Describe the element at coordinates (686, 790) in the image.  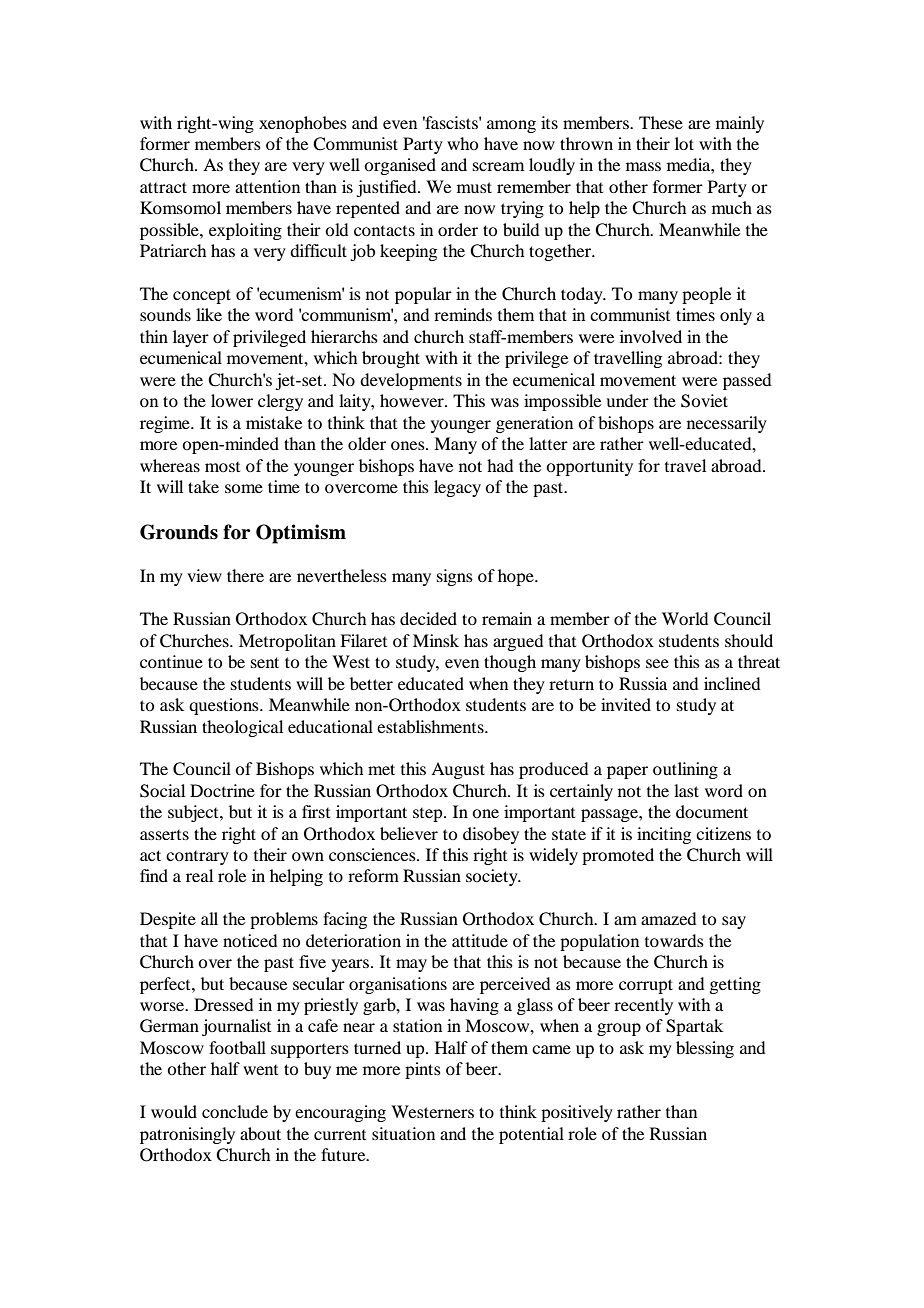
I see `last` at that location.
